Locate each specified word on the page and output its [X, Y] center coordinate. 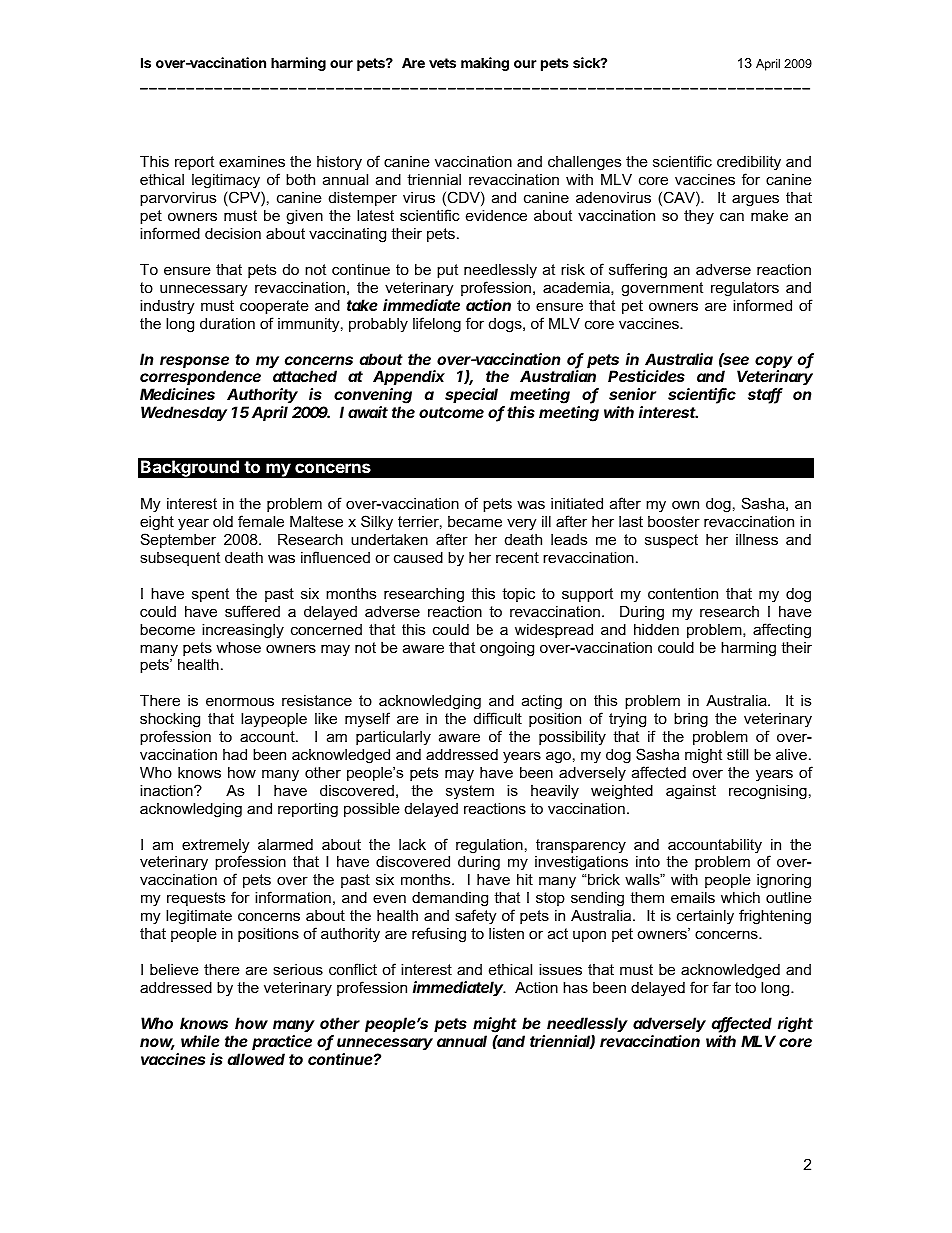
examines [252, 161]
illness [757, 539]
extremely [215, 847]
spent [210, 595]
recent [517, 557]
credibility [749, 165]
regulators [745, 289]
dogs [506, 325]
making [485, 64]
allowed [256, 1059]
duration [227, 323]
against [691, 792]
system [470, 792]
